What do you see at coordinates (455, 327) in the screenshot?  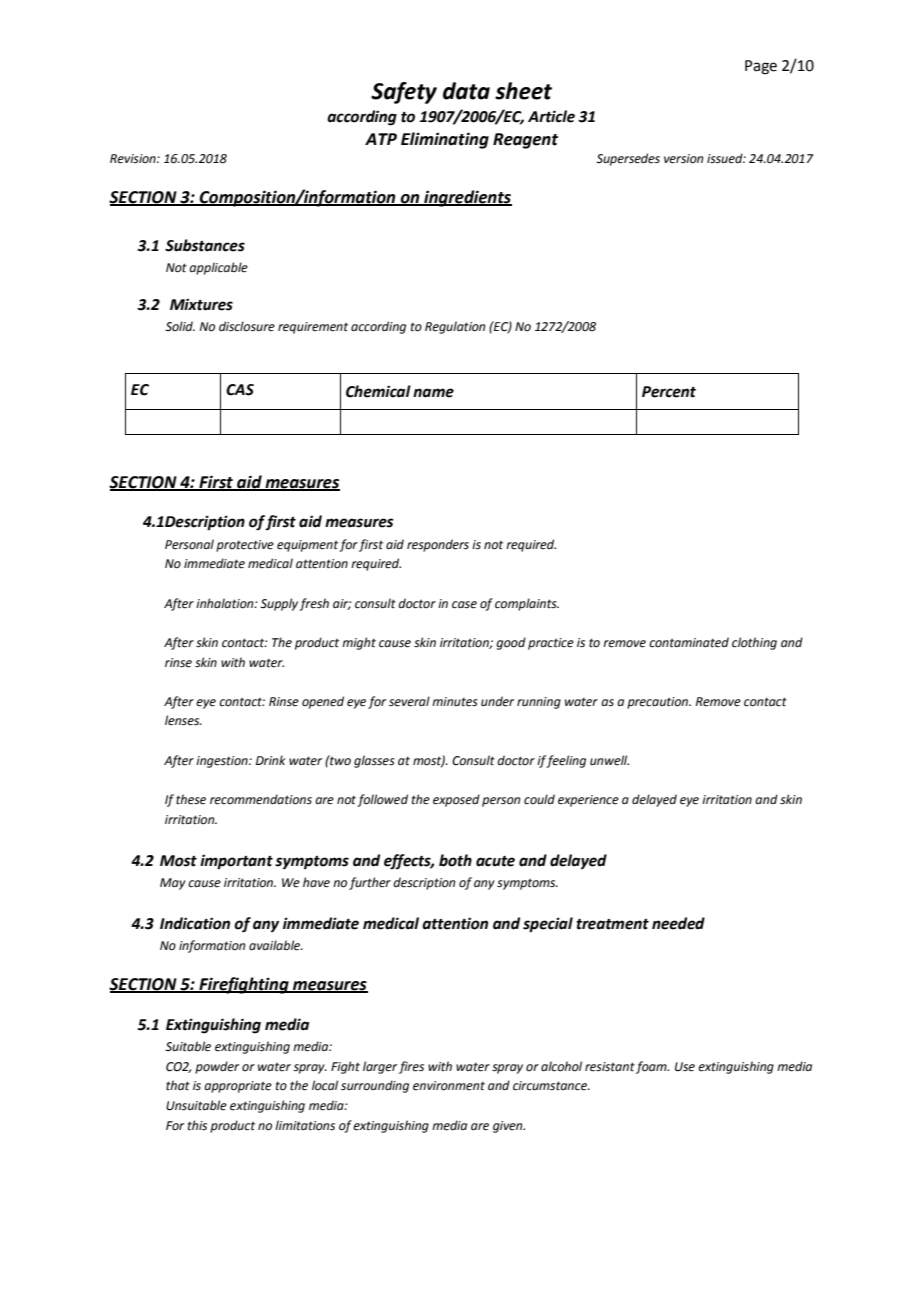 I see `Regulation` at bounding box center [455, 327].
